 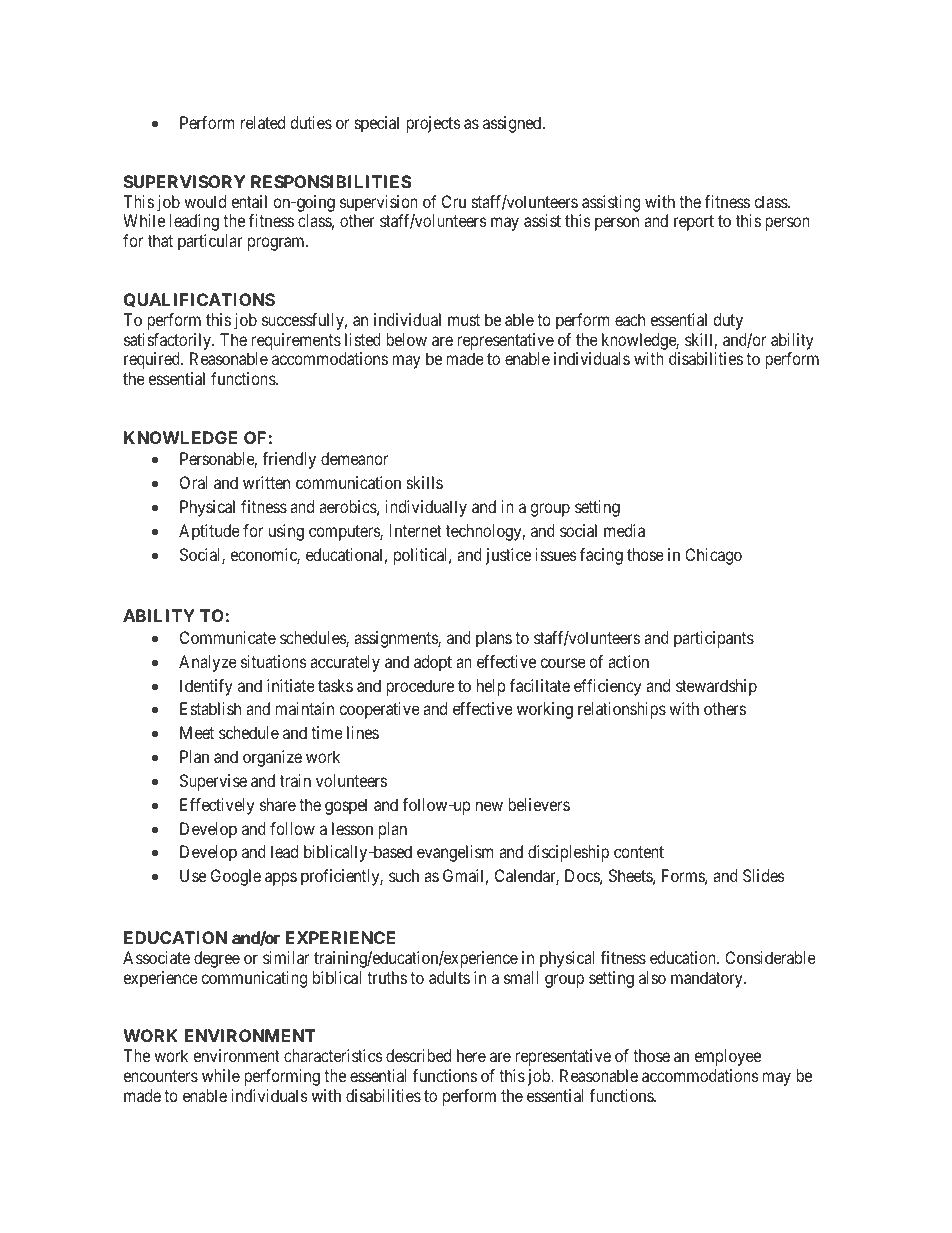 I want to click on report, so click(x=694, y=223).
